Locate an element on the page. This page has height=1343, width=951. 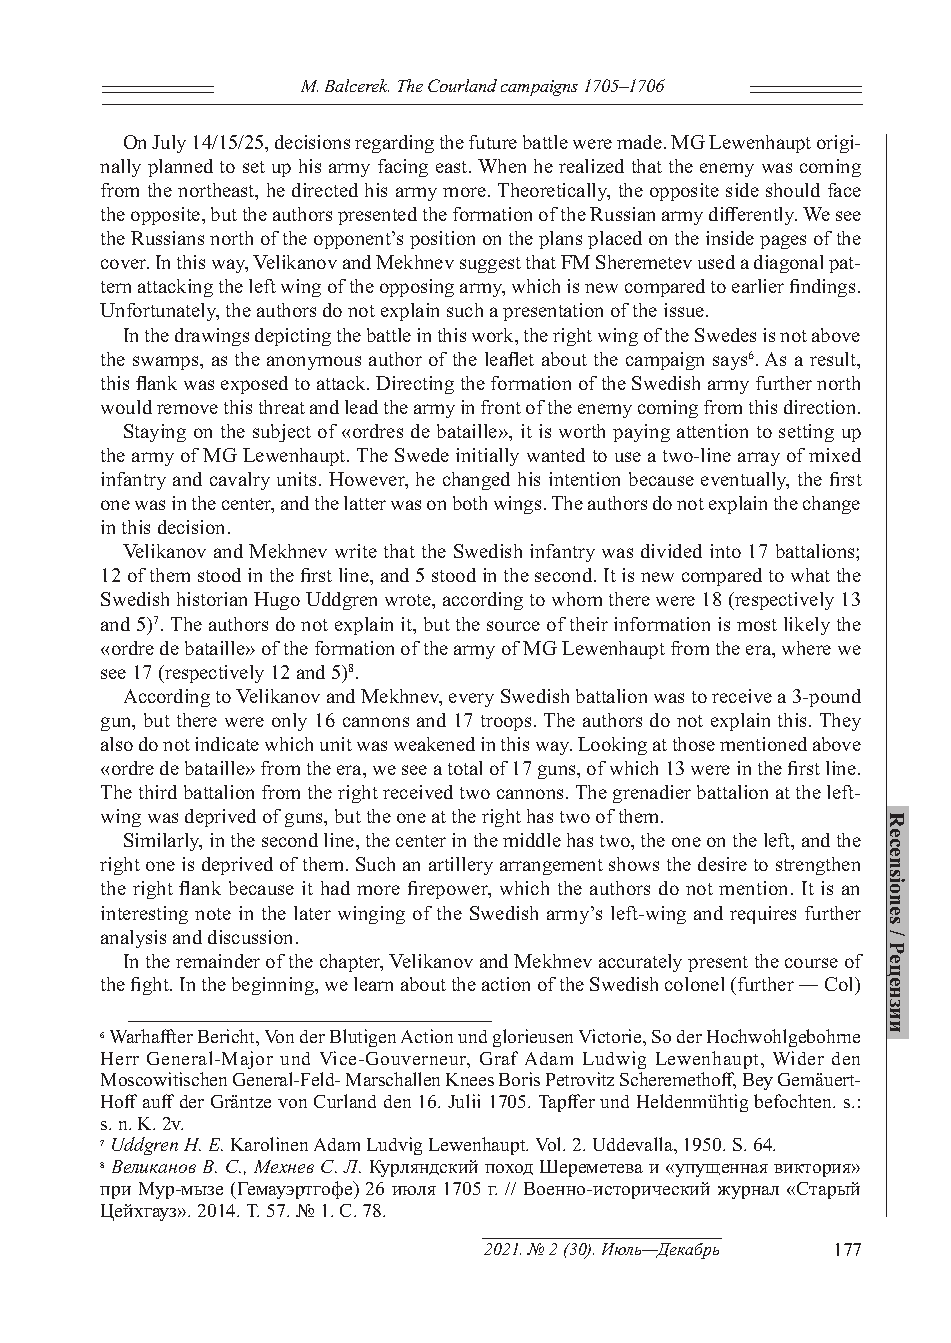
work is located at coordinates (494, 336).
